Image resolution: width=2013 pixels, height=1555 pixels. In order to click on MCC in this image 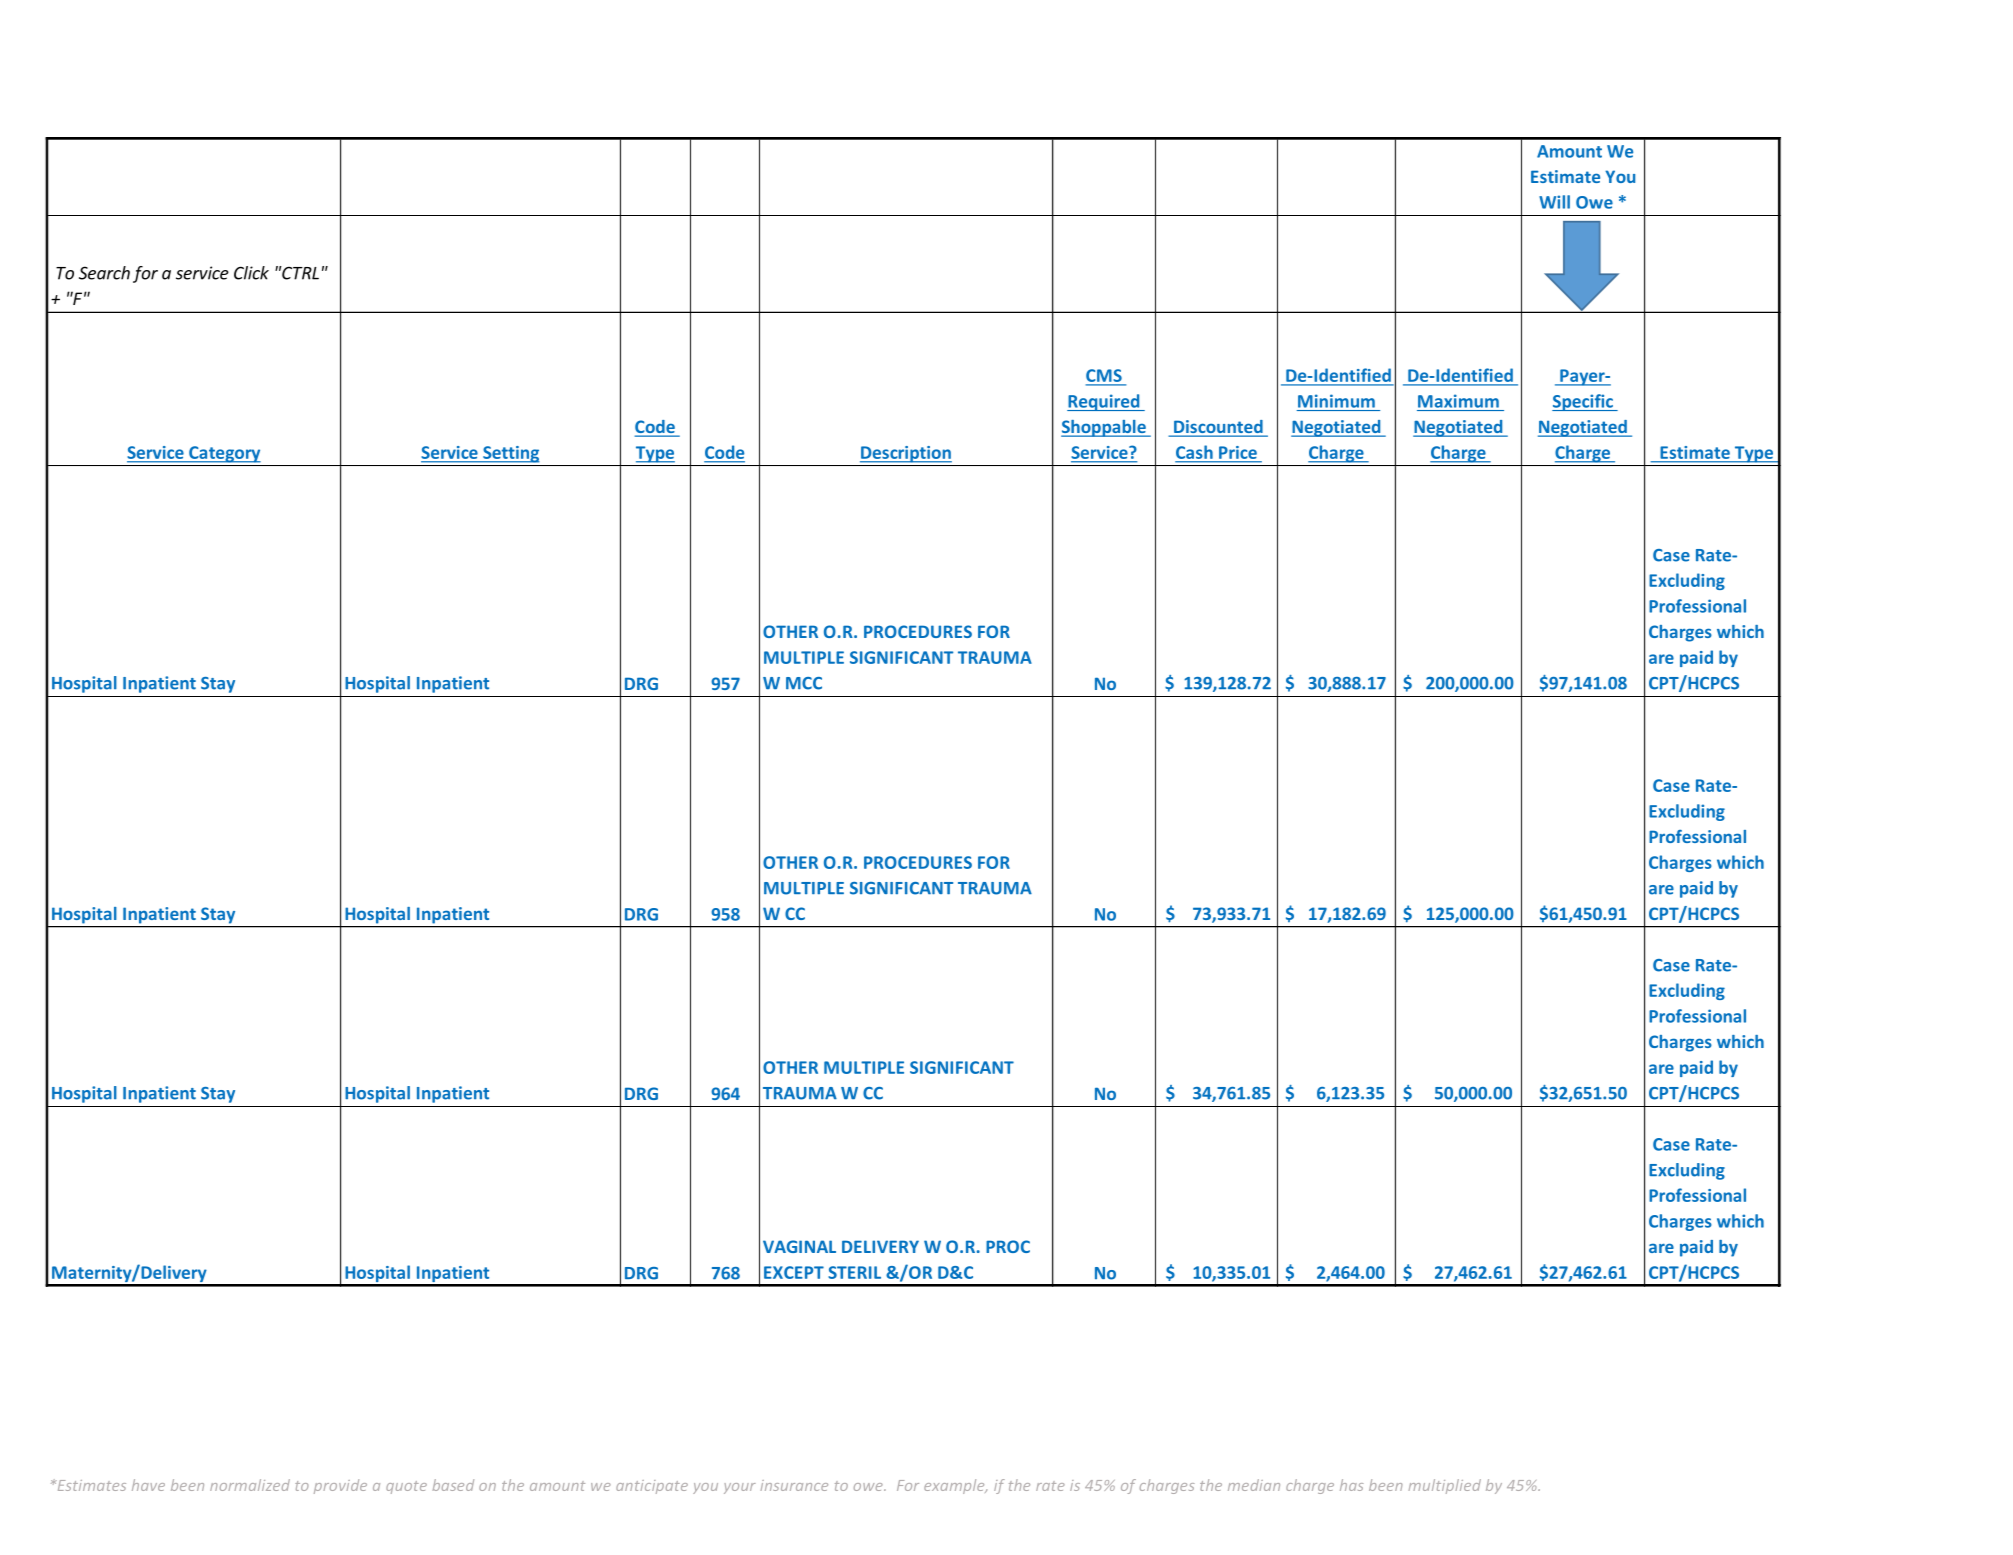, I will do `click(804, 683)`.
